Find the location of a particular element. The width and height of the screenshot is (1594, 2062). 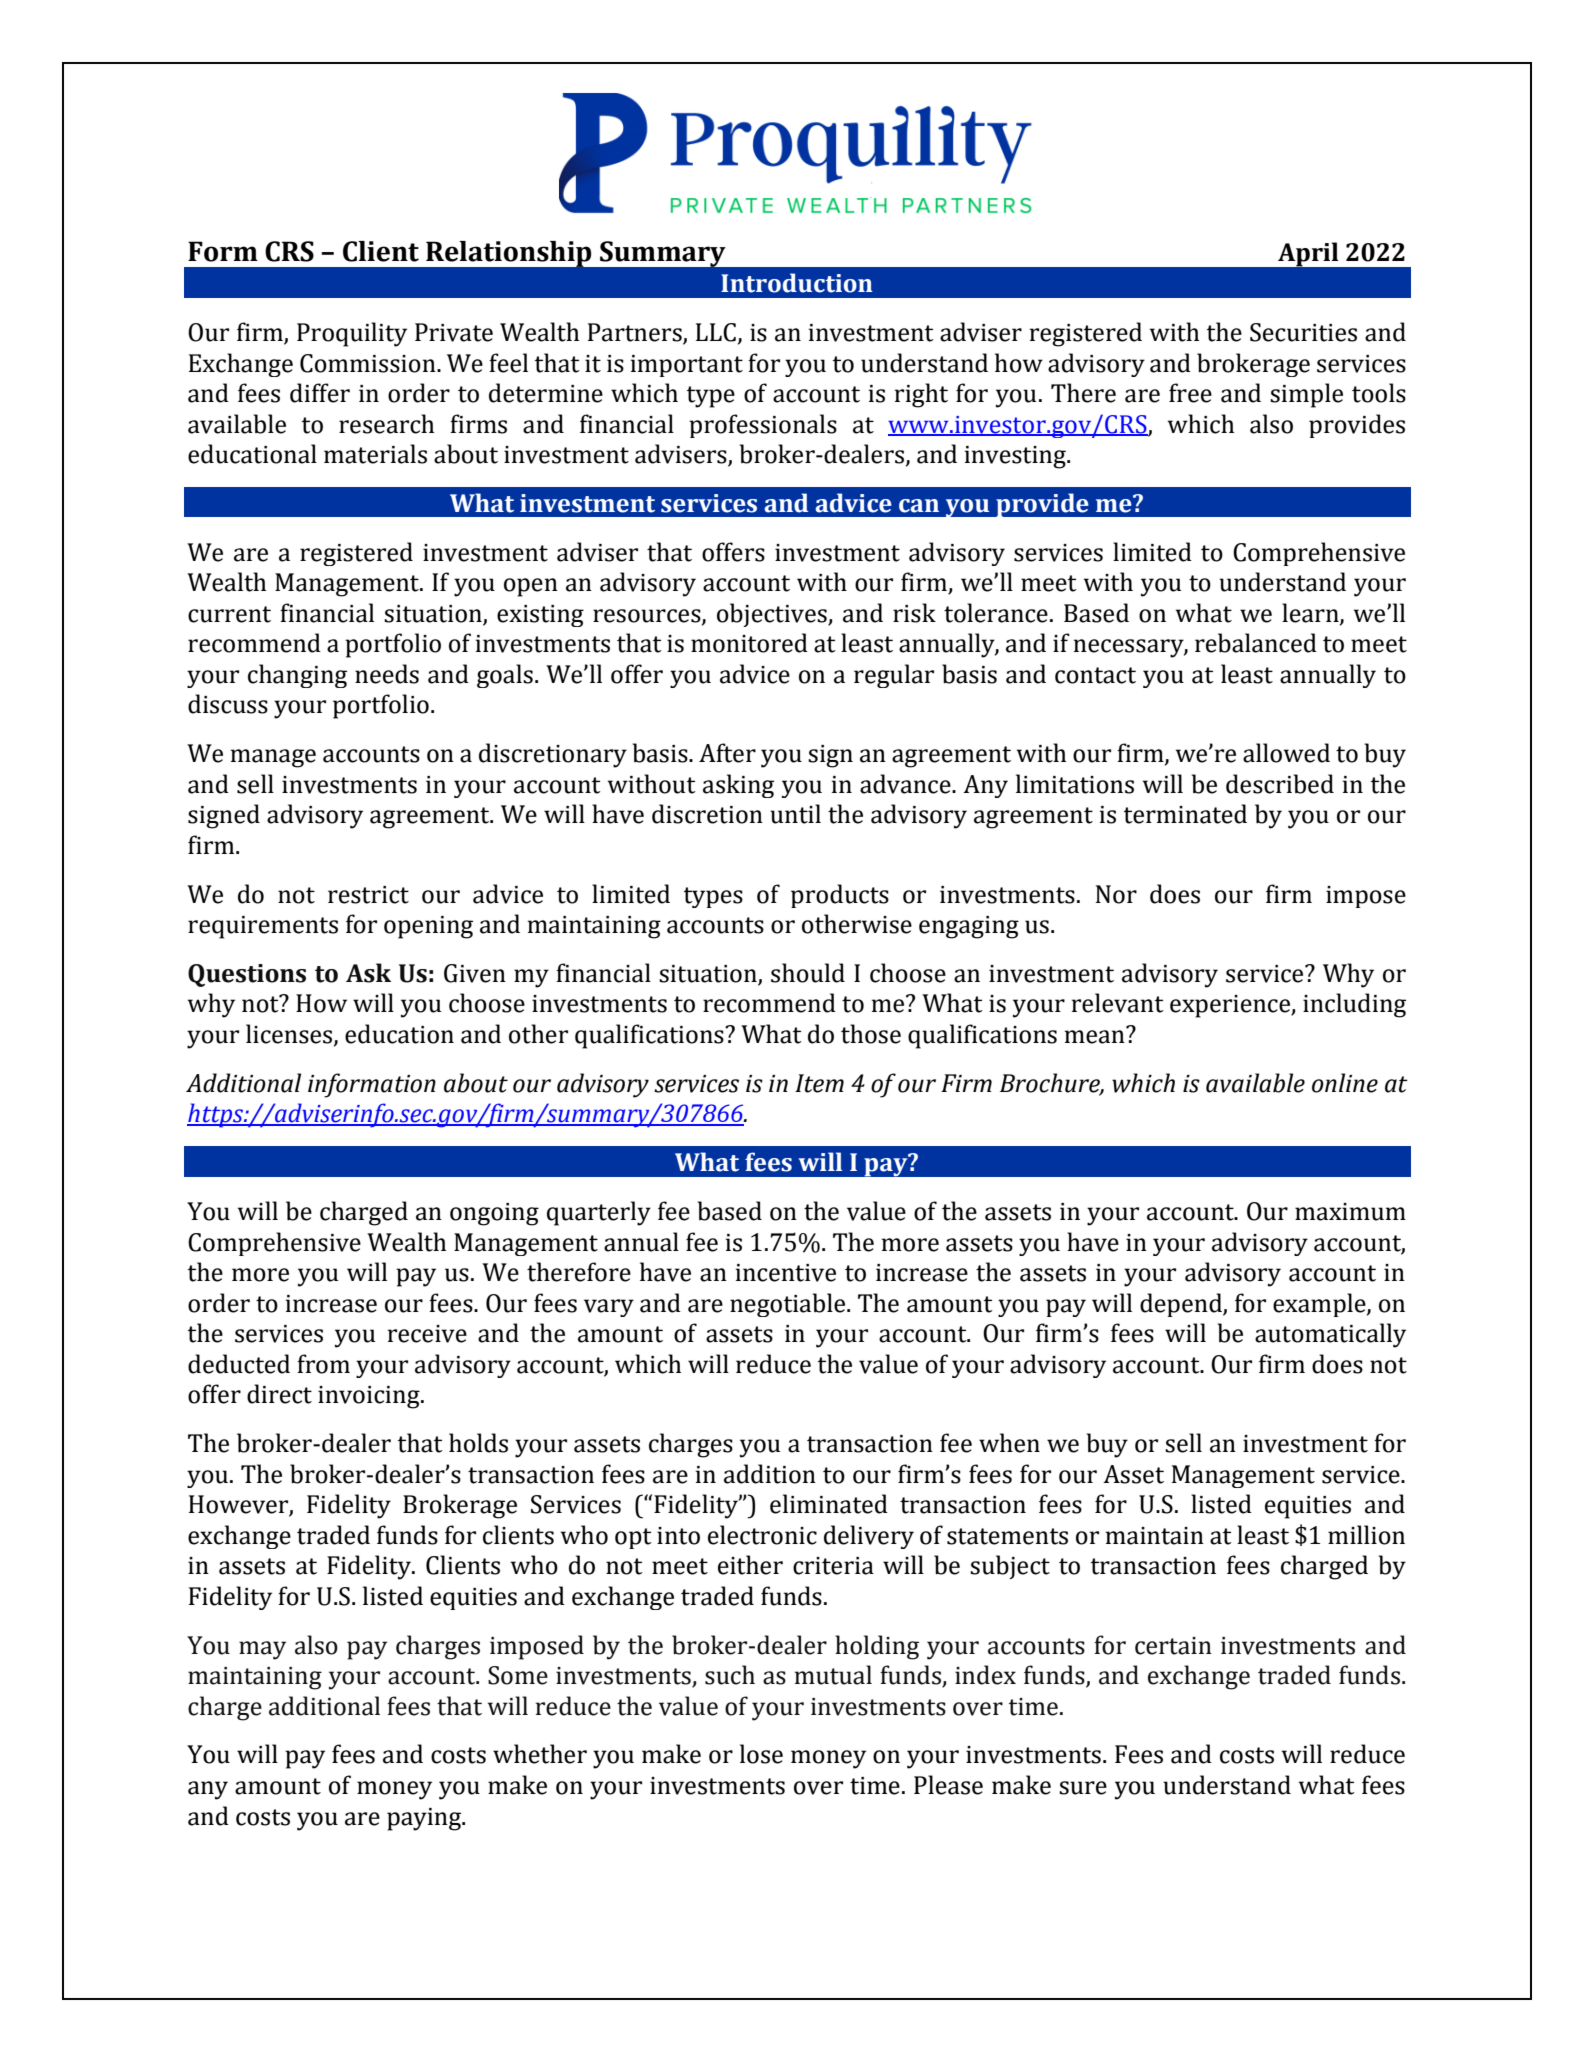

needs is located at coordinates (387, 674).
